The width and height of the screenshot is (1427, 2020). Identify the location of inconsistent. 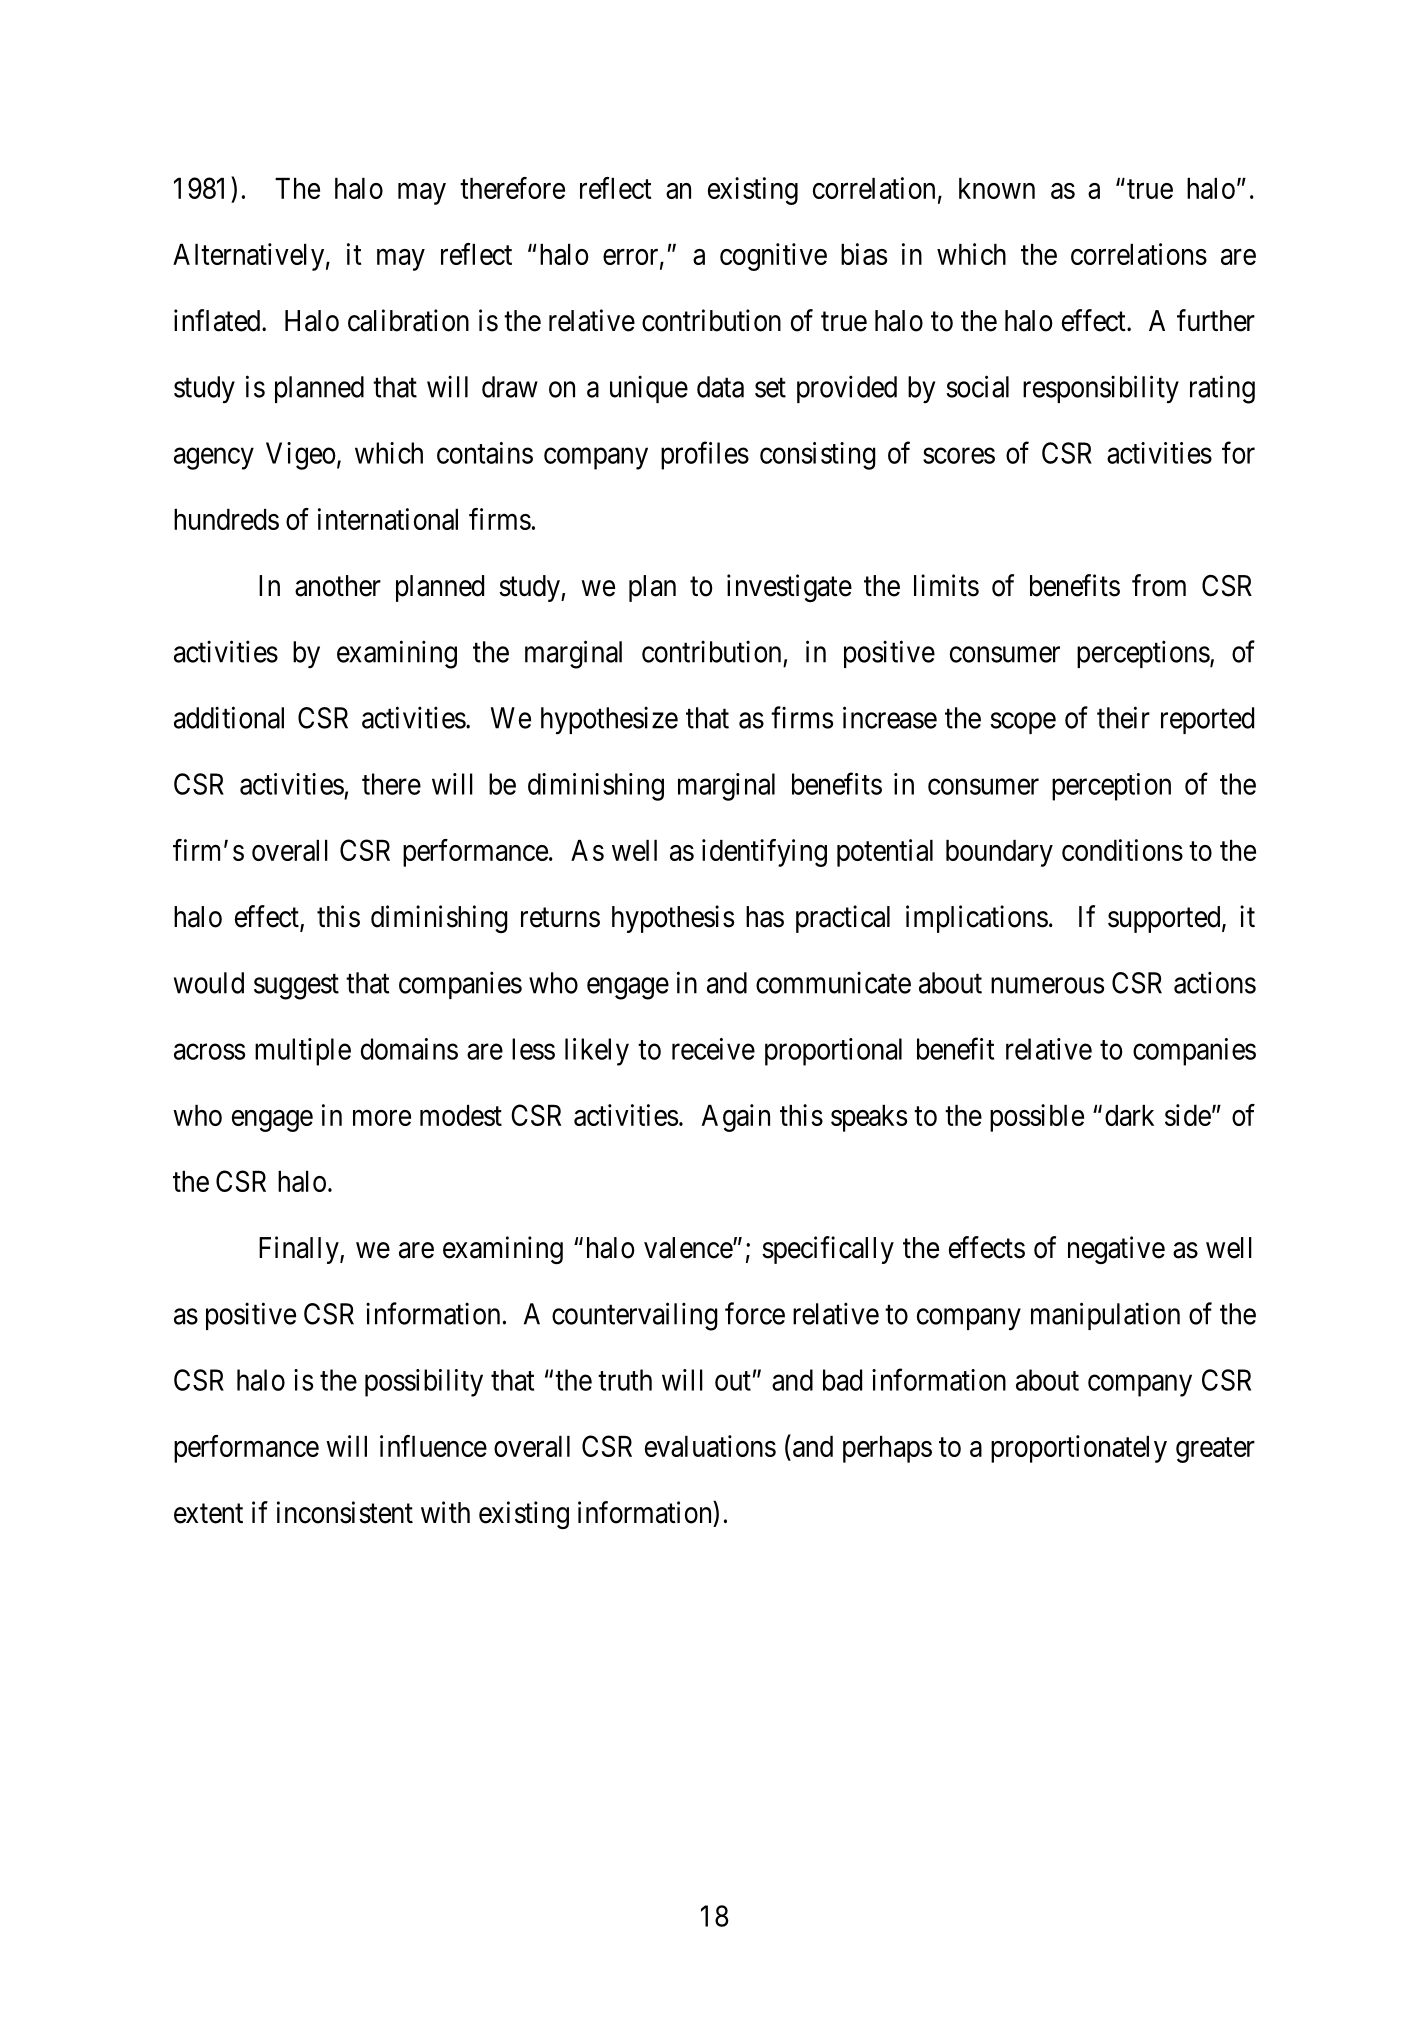
(345, 1512).
